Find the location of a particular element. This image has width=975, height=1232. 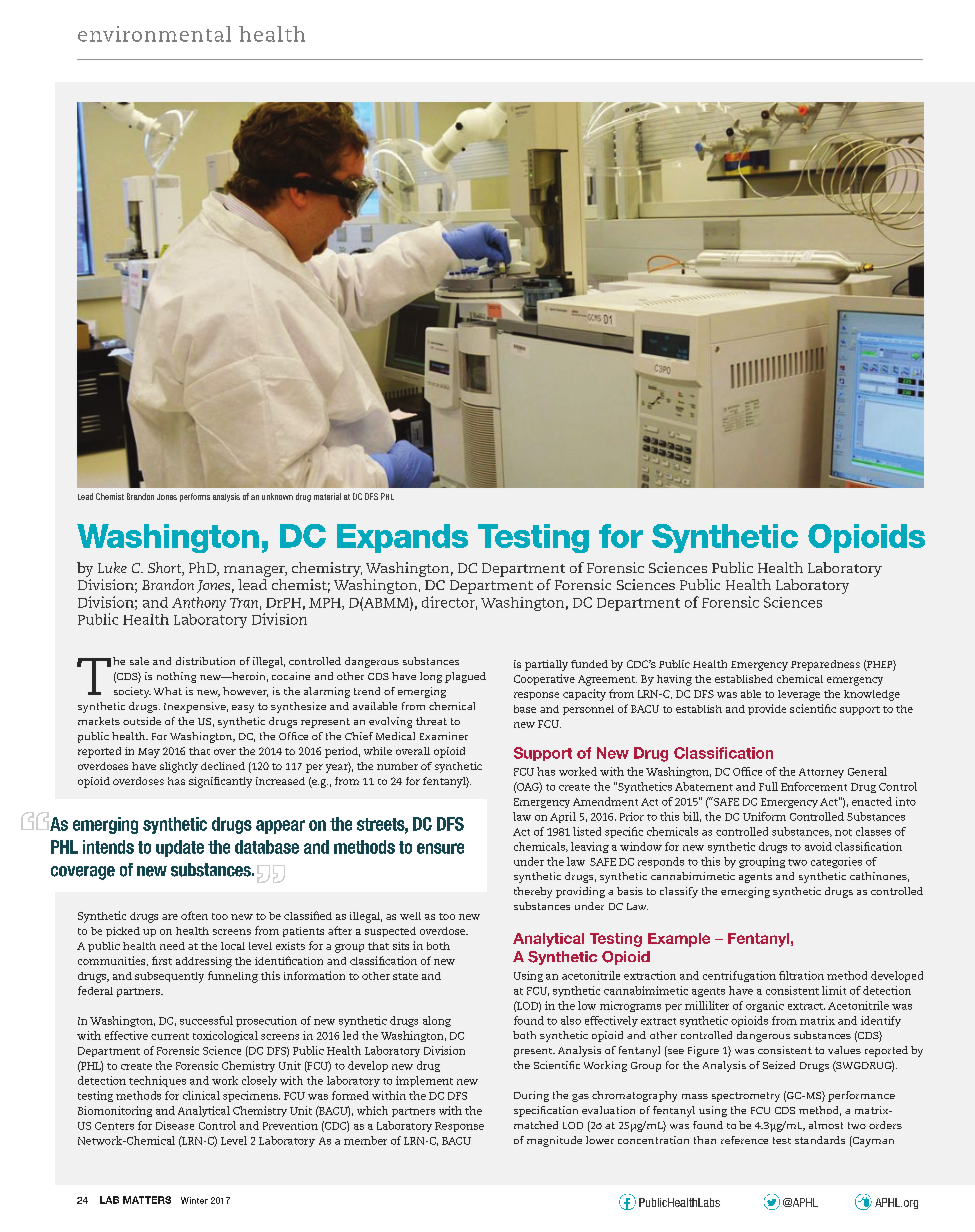

Anthony is located at coordinates (199, 604).
